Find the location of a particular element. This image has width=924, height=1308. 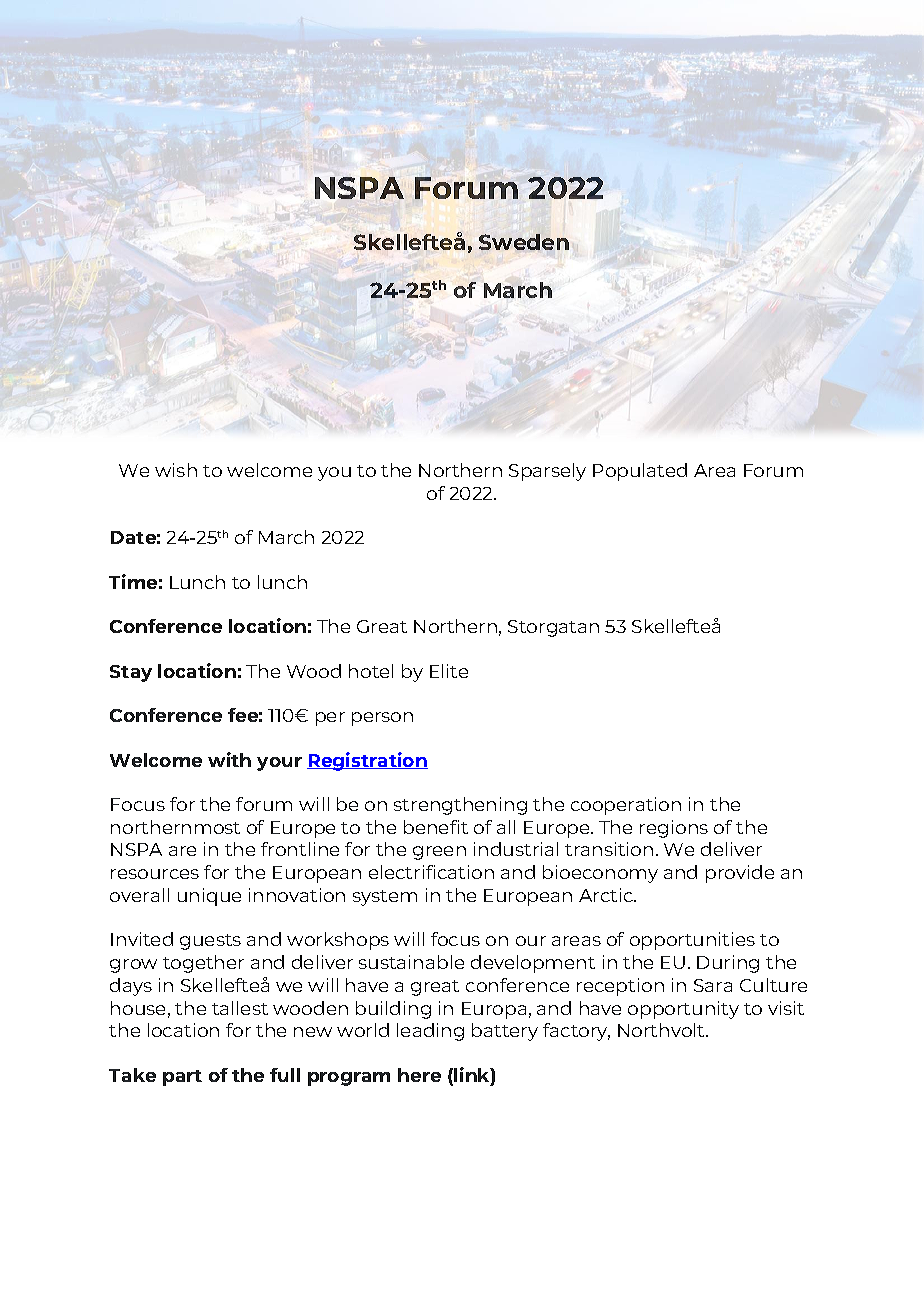

opportunity is located at coordinates (683, 1010).
